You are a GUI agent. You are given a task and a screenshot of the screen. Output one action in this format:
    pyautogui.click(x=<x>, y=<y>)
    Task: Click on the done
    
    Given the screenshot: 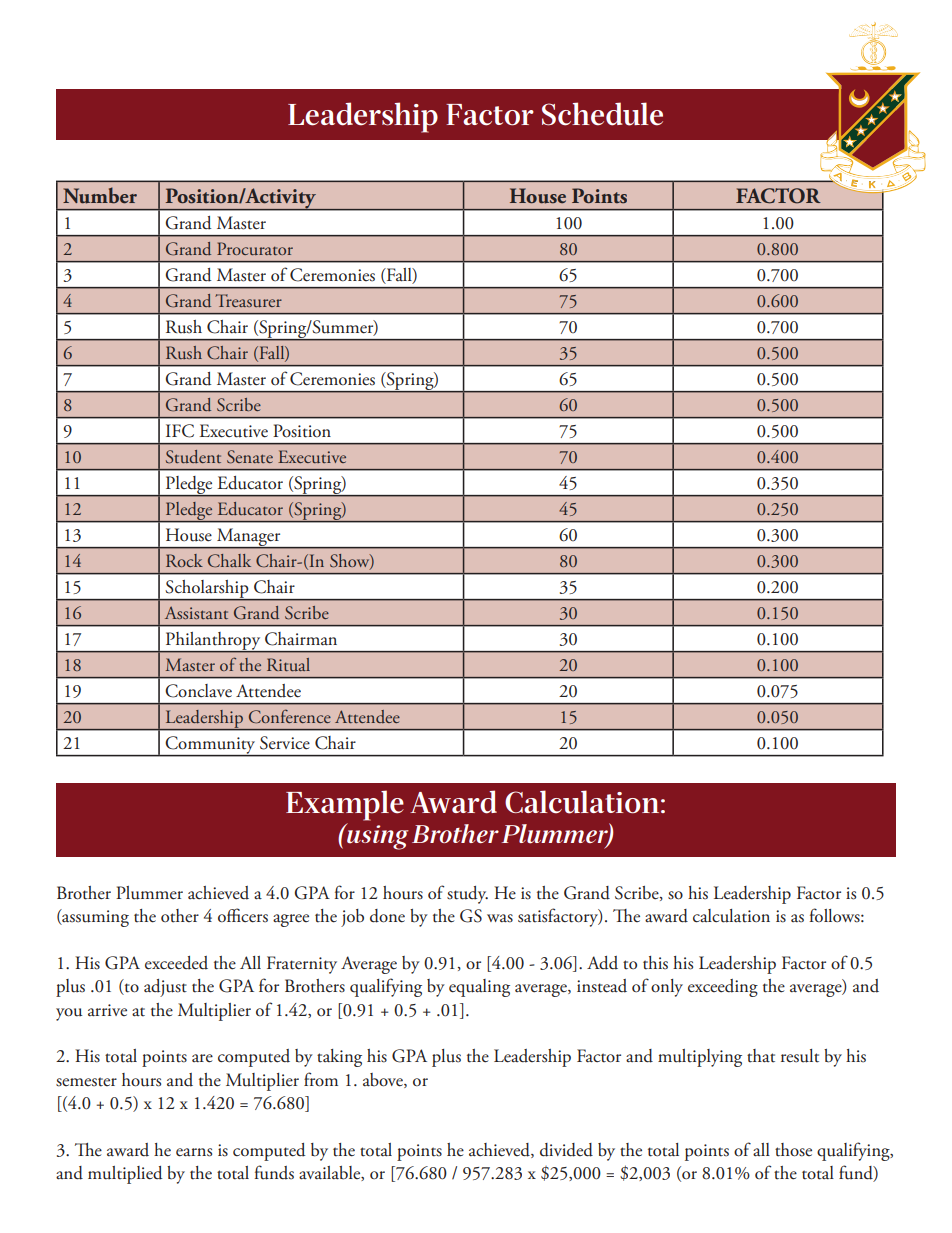 What is the action you would take?
    pyautogui.click(x=387, y=916)
